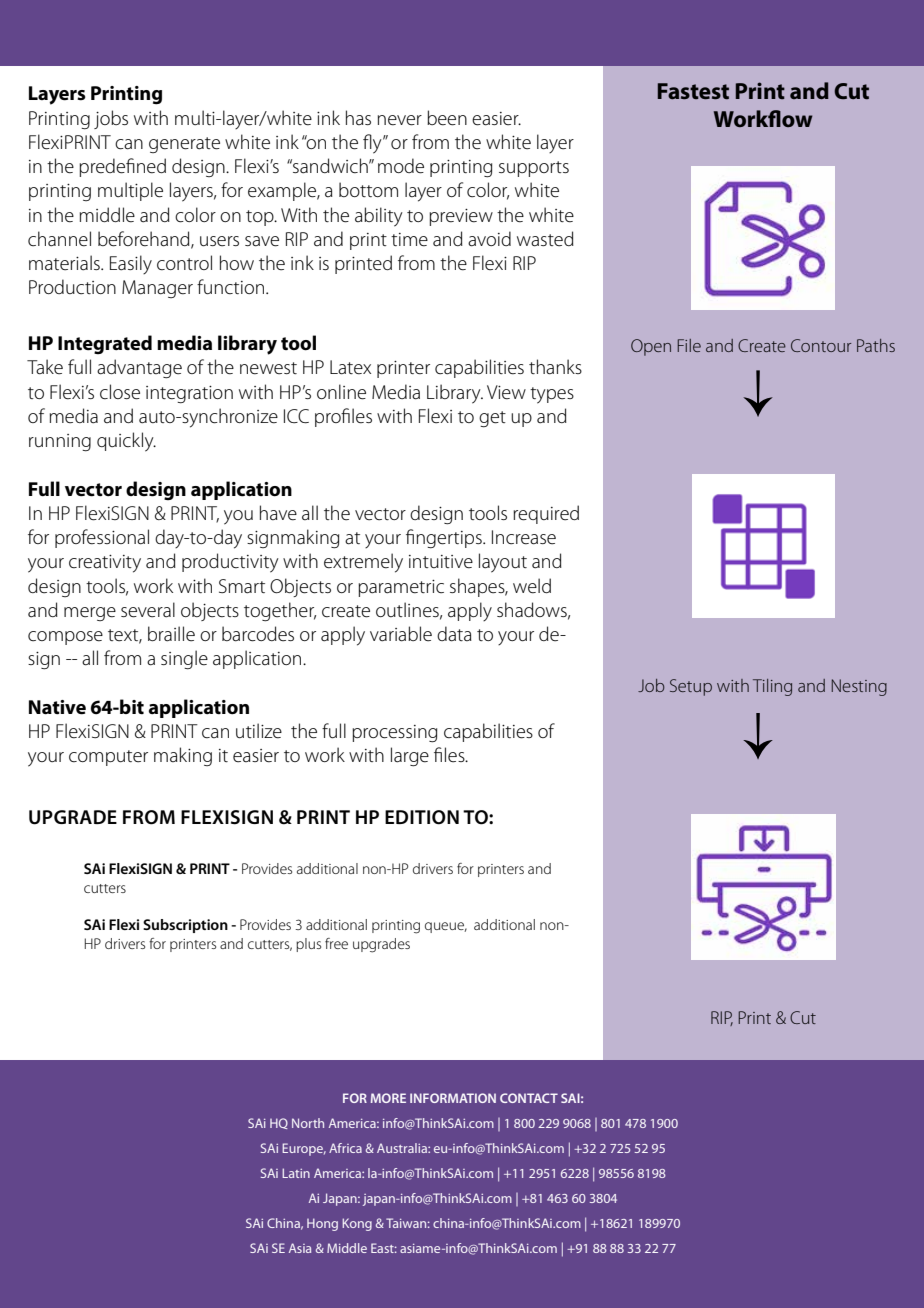 Image resolution: width=924 pixels, height=1308 pixels. Describe the element at coordinates (859, 687) in the screenshot. I see `Nesting` at that location.
